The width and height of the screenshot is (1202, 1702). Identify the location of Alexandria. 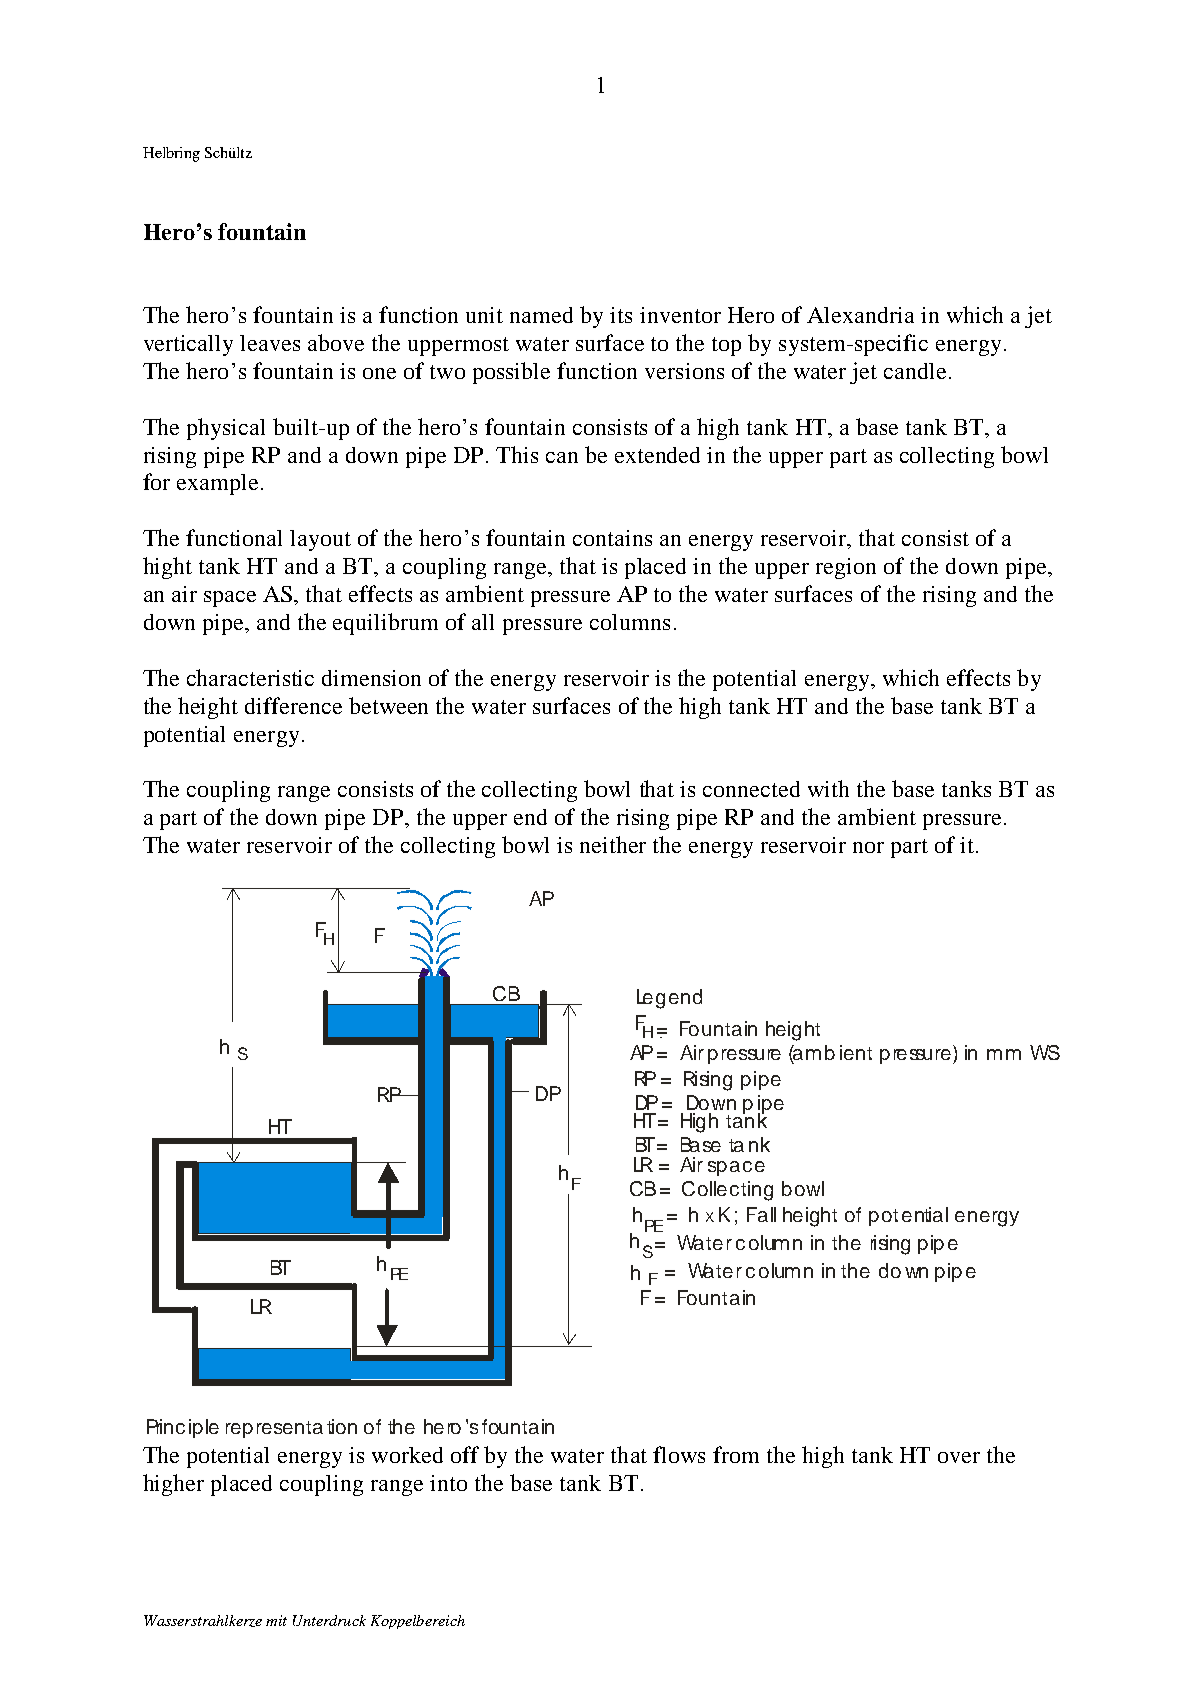
(860, 315).
